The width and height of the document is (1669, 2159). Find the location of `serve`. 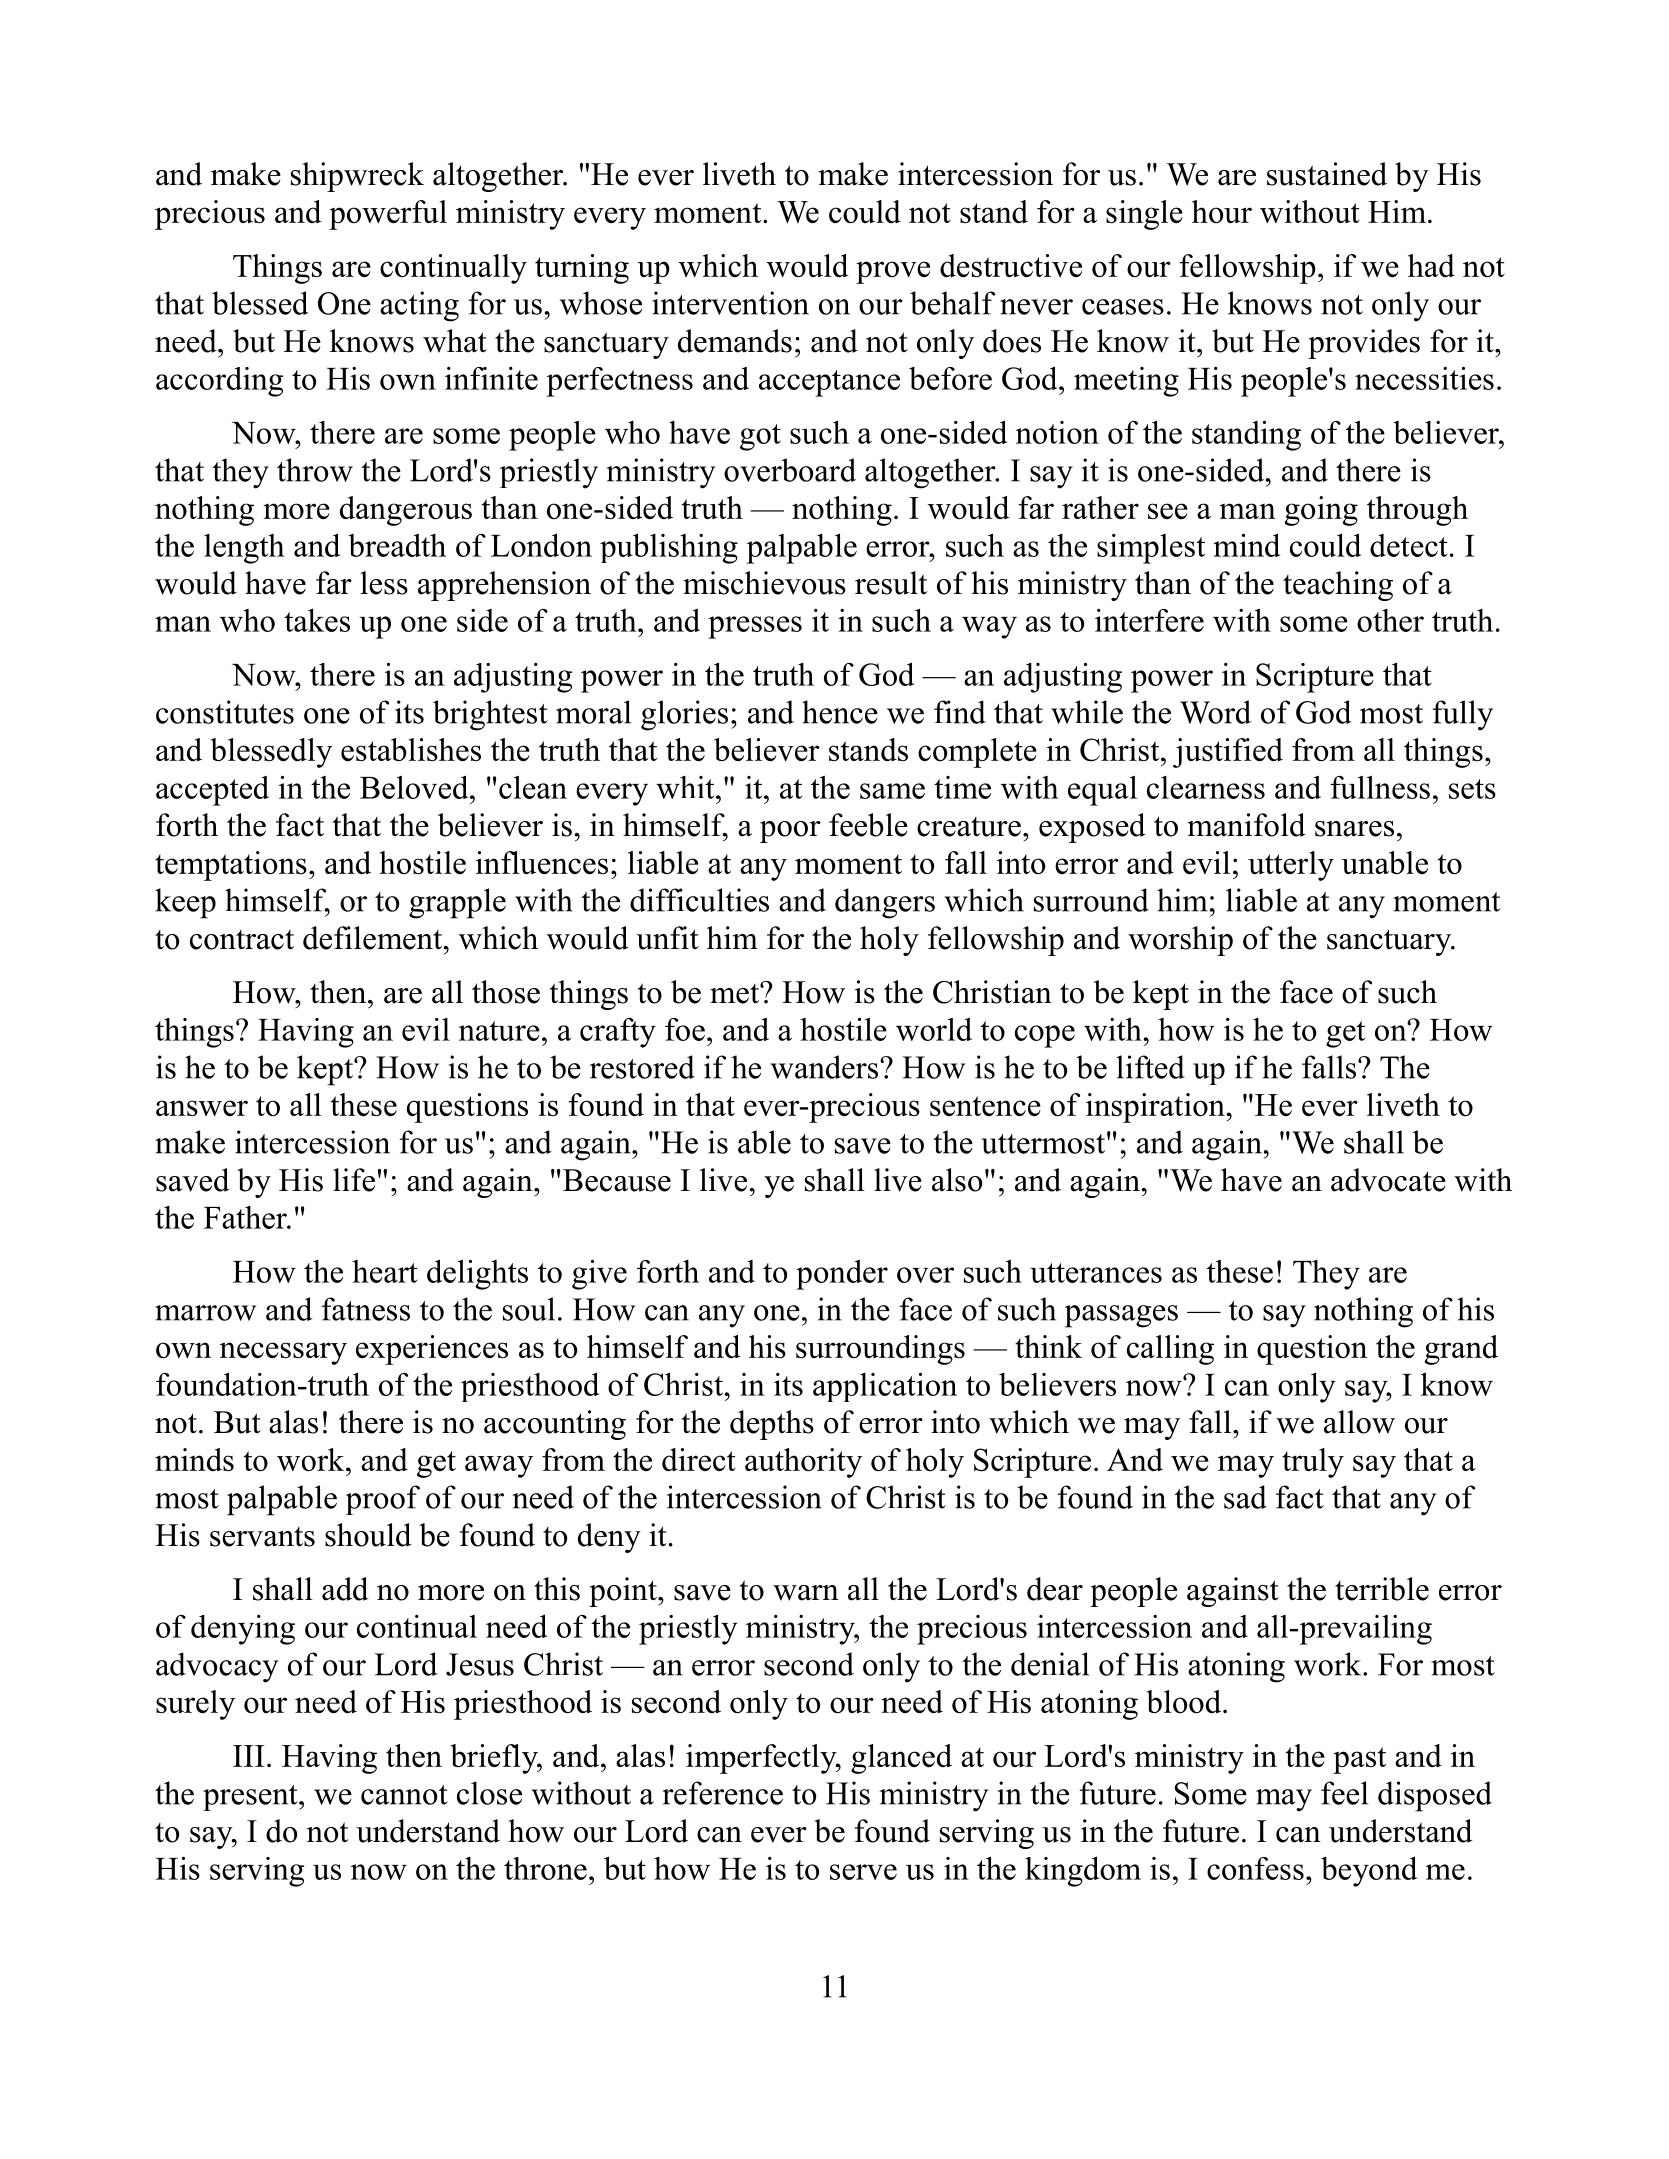

serve is located at coordinates (863, 1872).
